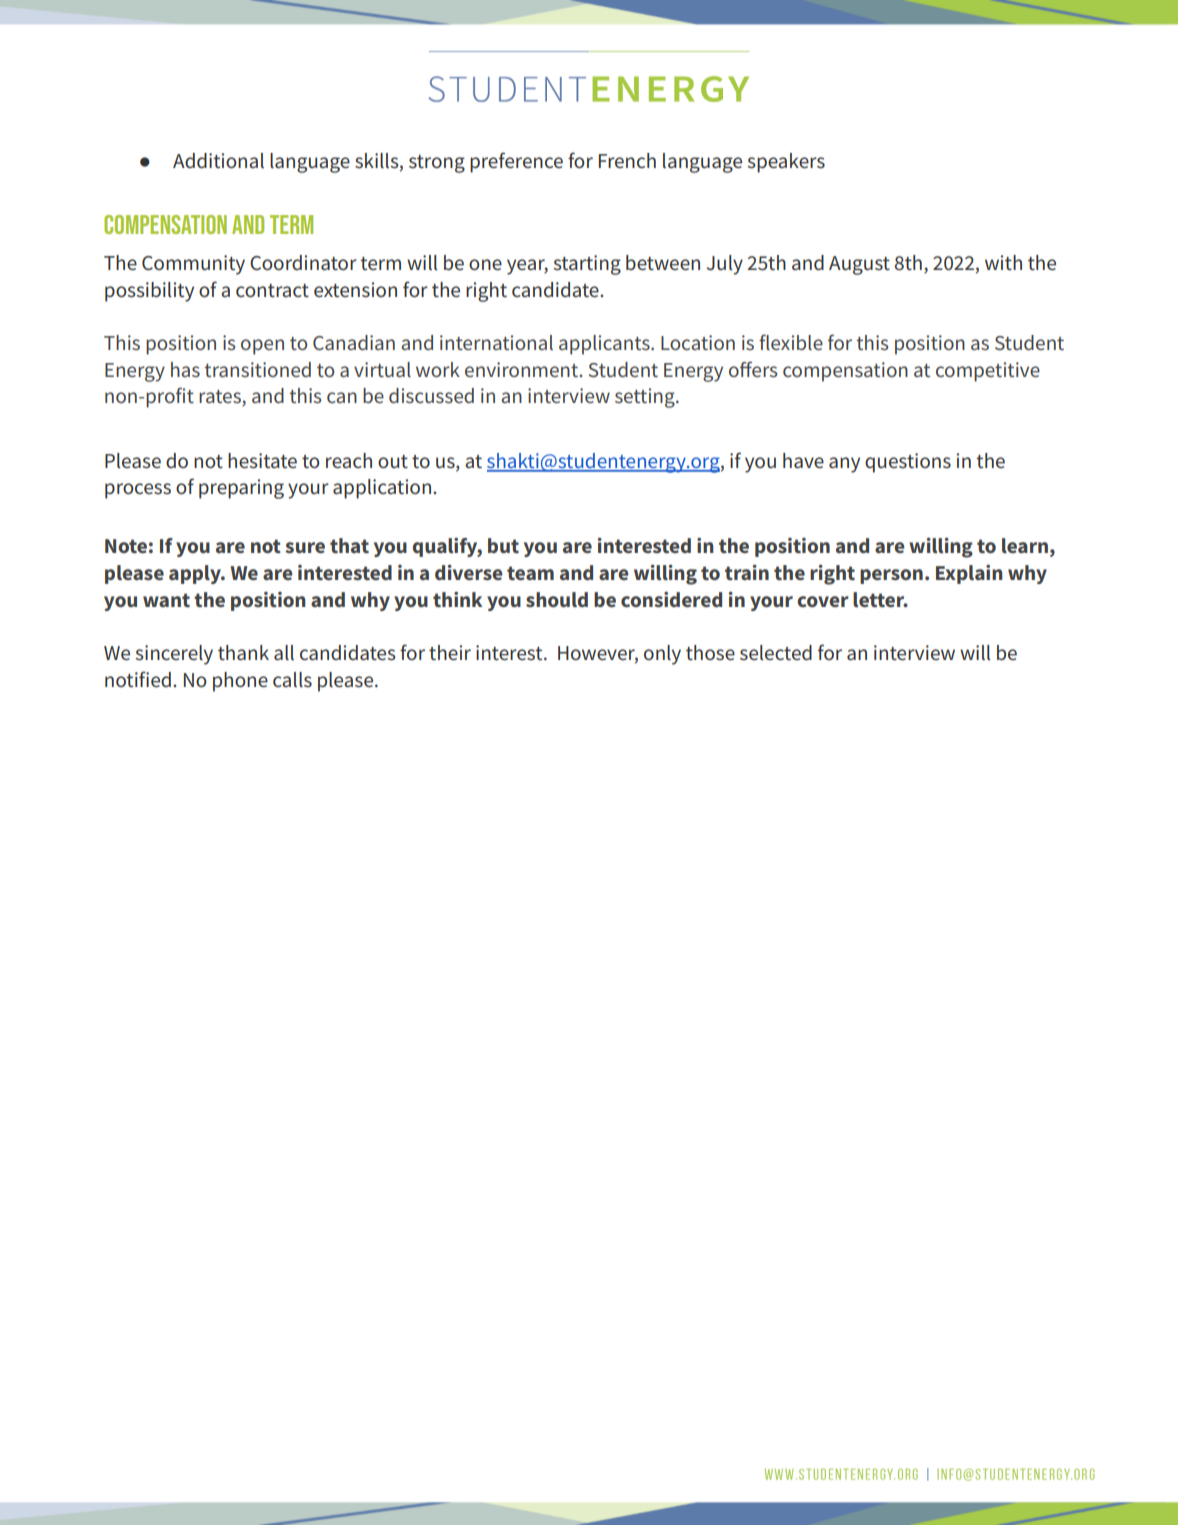 The width and height of the document is (1178, 1525). What do you see at coordinates (786, 163) in the document?
I see `speakers` at bounding box center [786, 163].
